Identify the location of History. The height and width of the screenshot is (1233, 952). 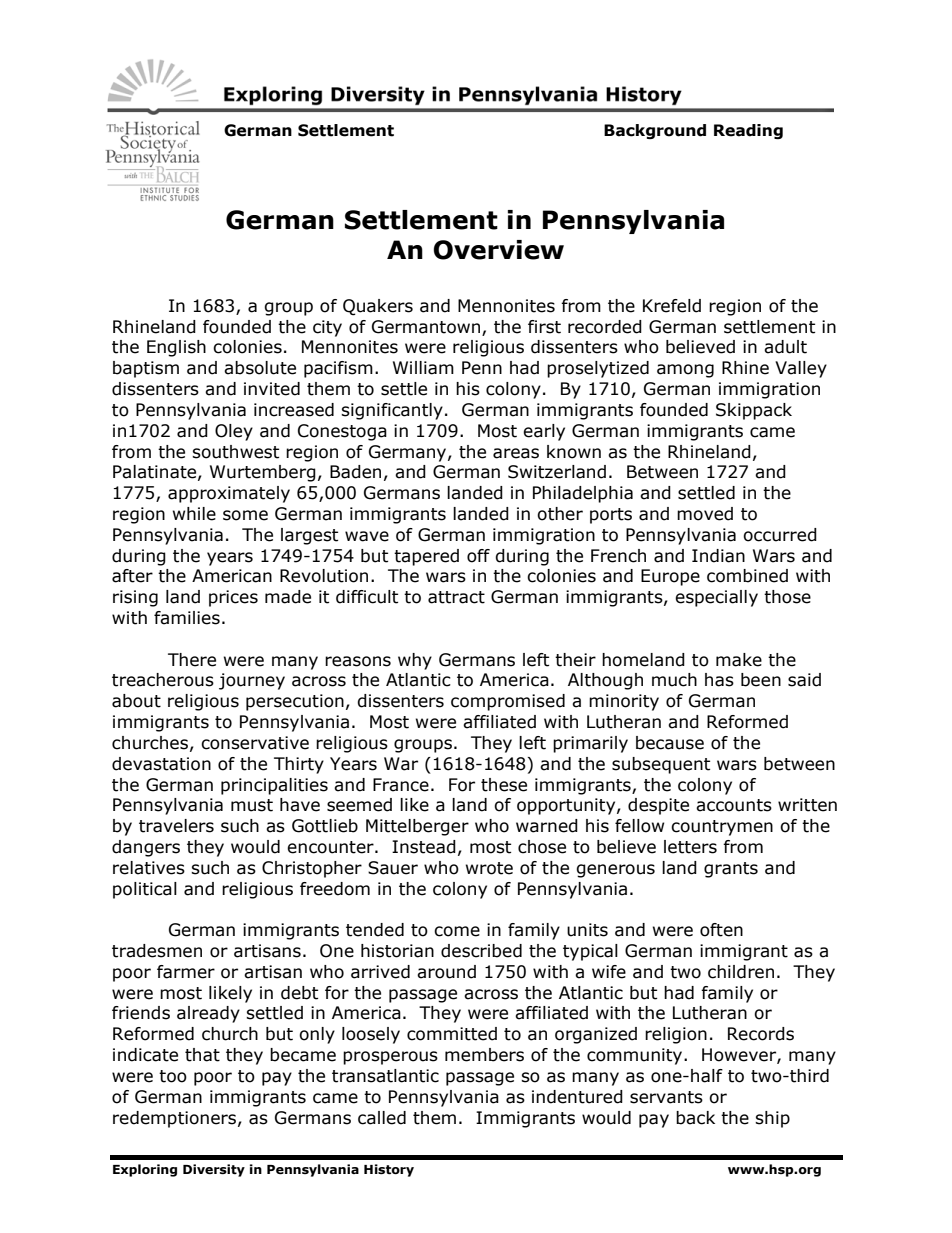
(389, 1170).
